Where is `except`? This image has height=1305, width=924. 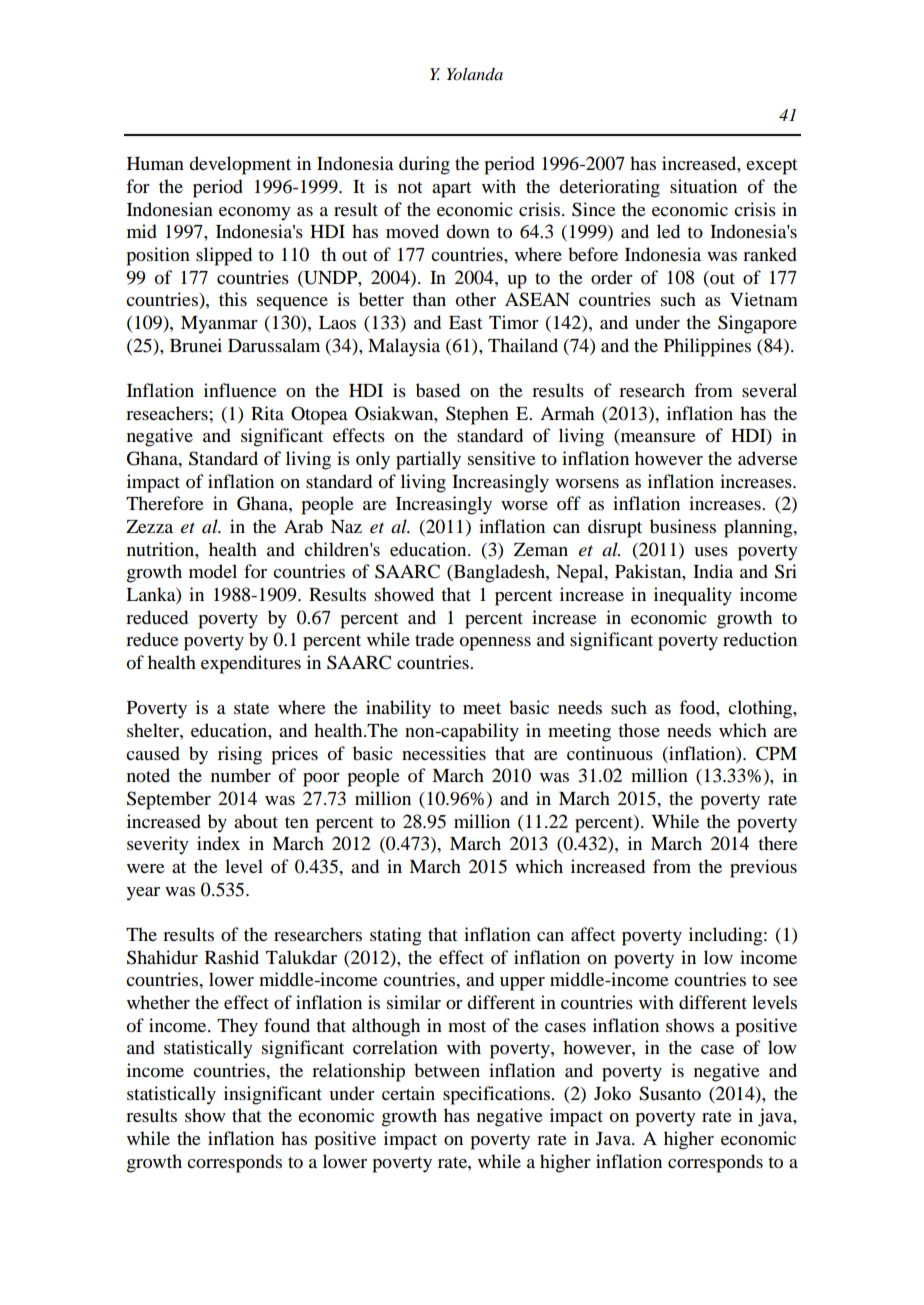 except is located at coordinates (771, 167).
